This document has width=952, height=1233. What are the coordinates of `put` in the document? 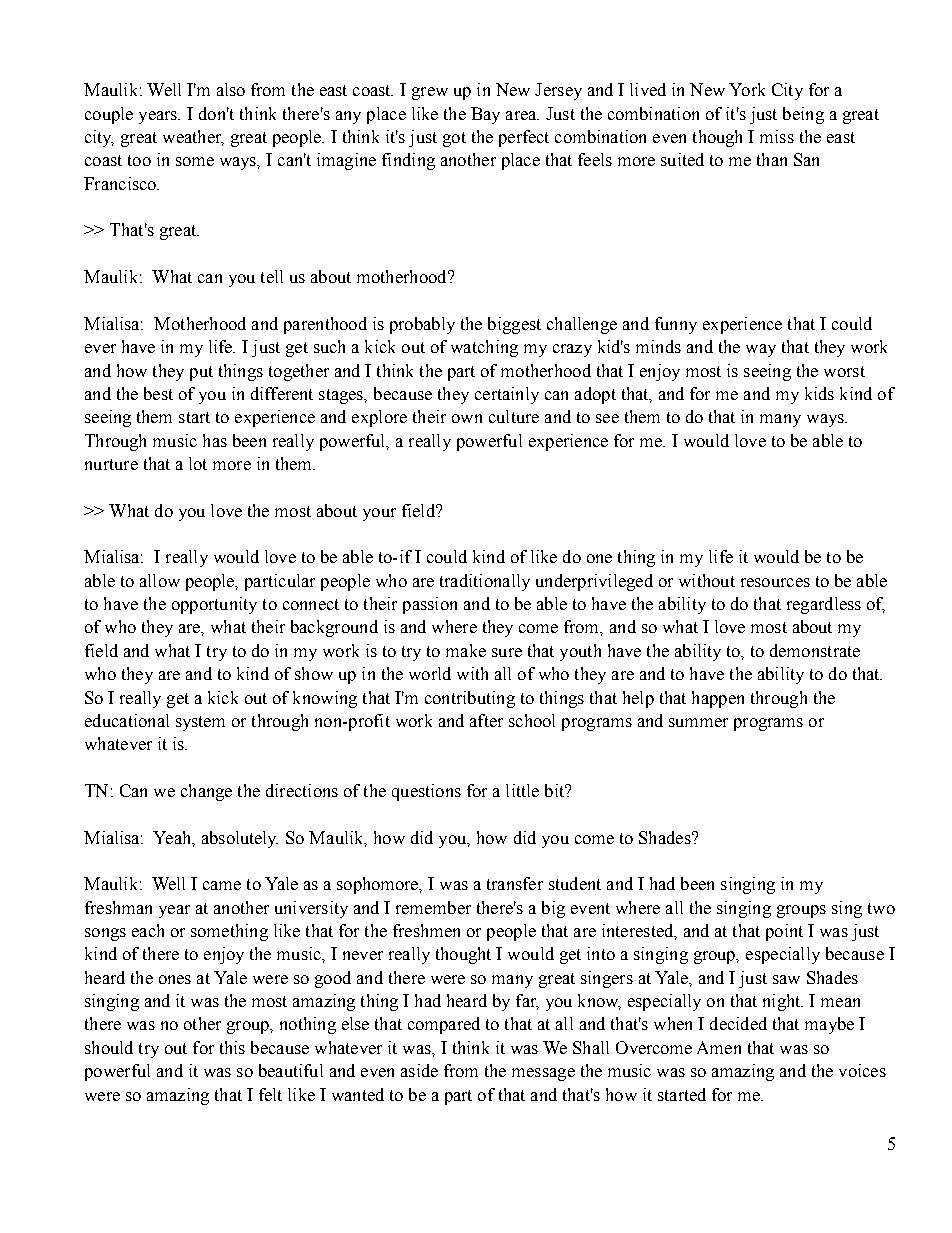 It's located at (201, 373).
